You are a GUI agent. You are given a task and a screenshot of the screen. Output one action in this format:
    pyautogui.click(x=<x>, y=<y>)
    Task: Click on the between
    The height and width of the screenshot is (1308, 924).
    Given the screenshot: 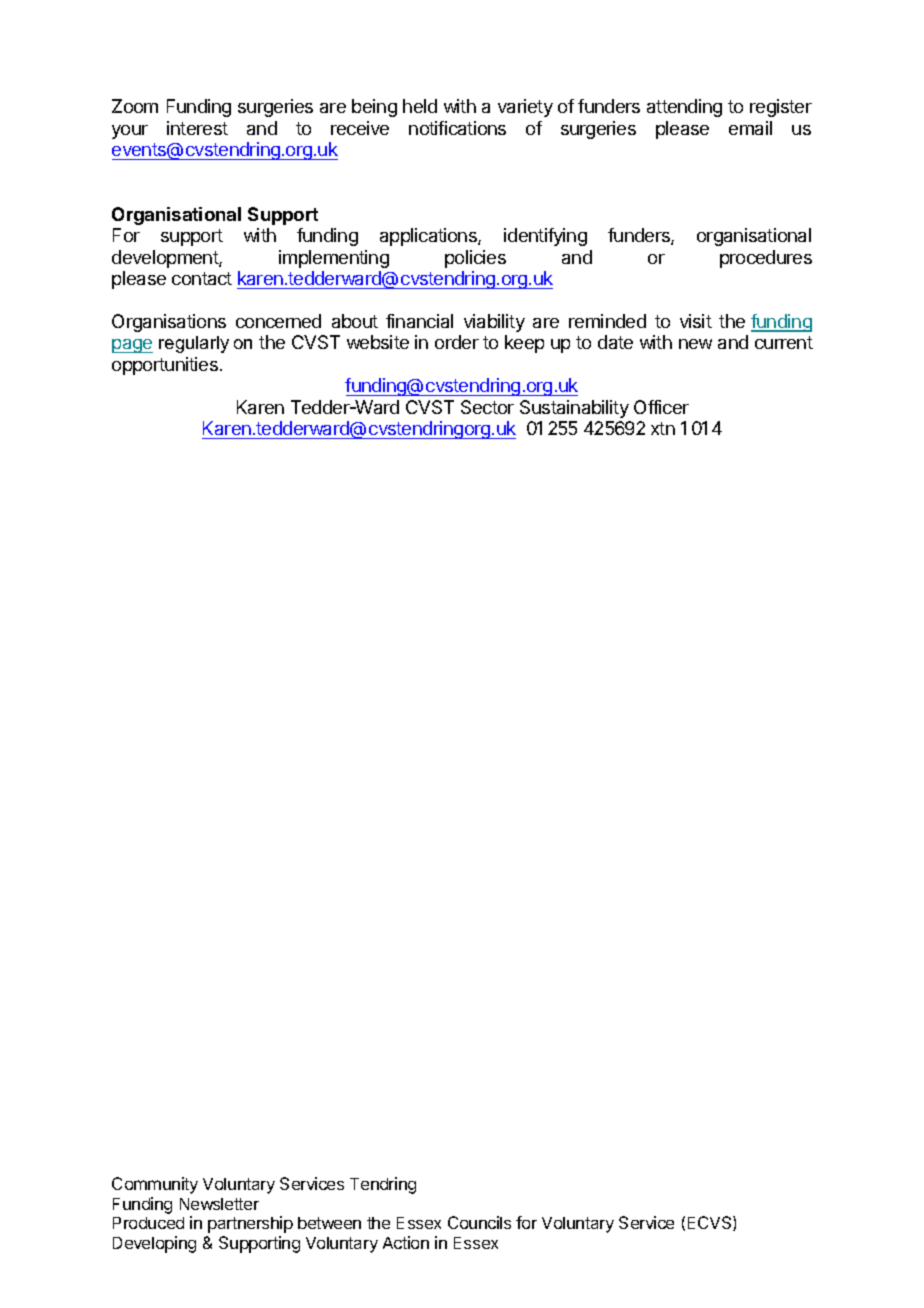 What is the action you would take?
    pyautogui.click(x=329, y=1223)
